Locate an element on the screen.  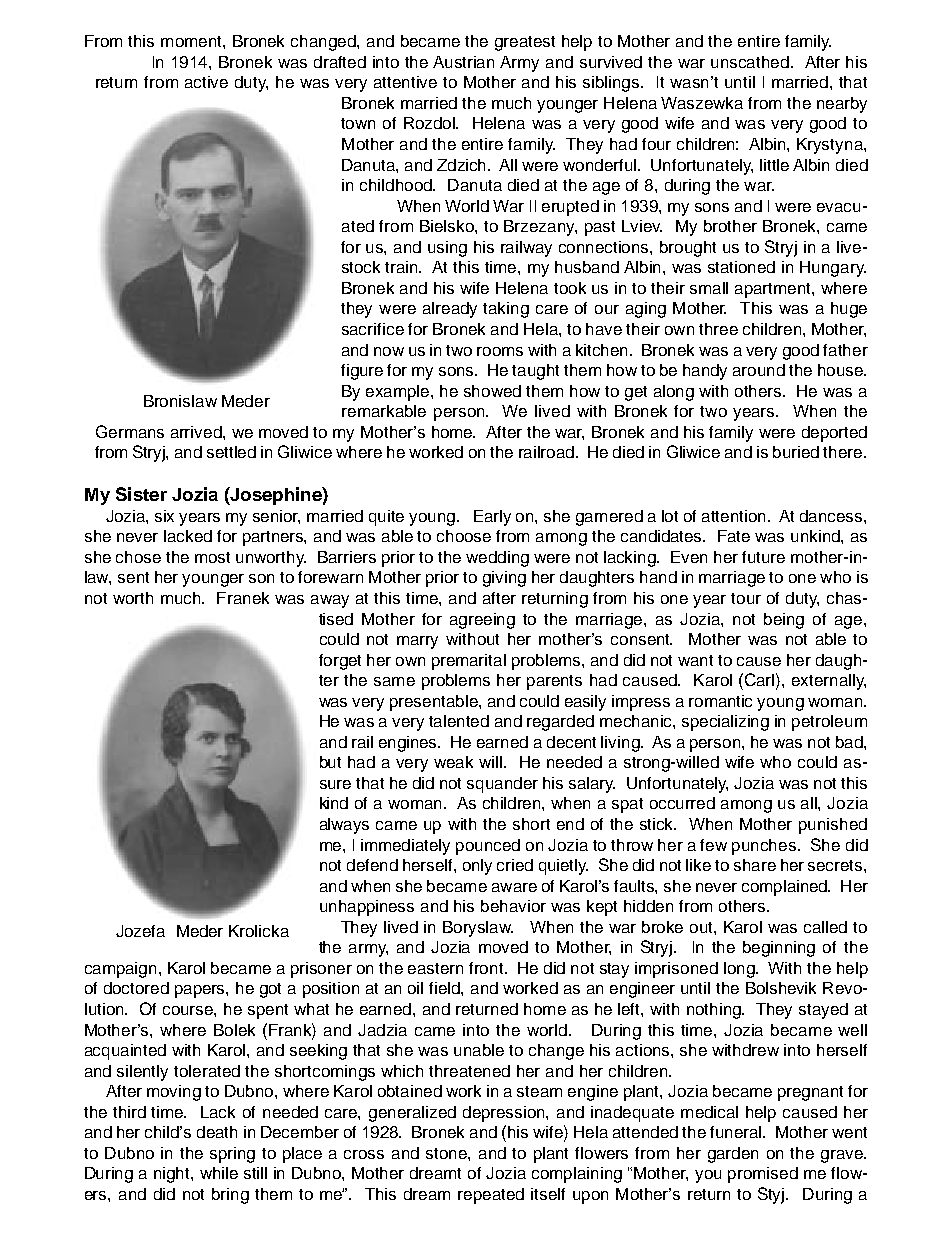
but is located at coordinates (330, 762).
